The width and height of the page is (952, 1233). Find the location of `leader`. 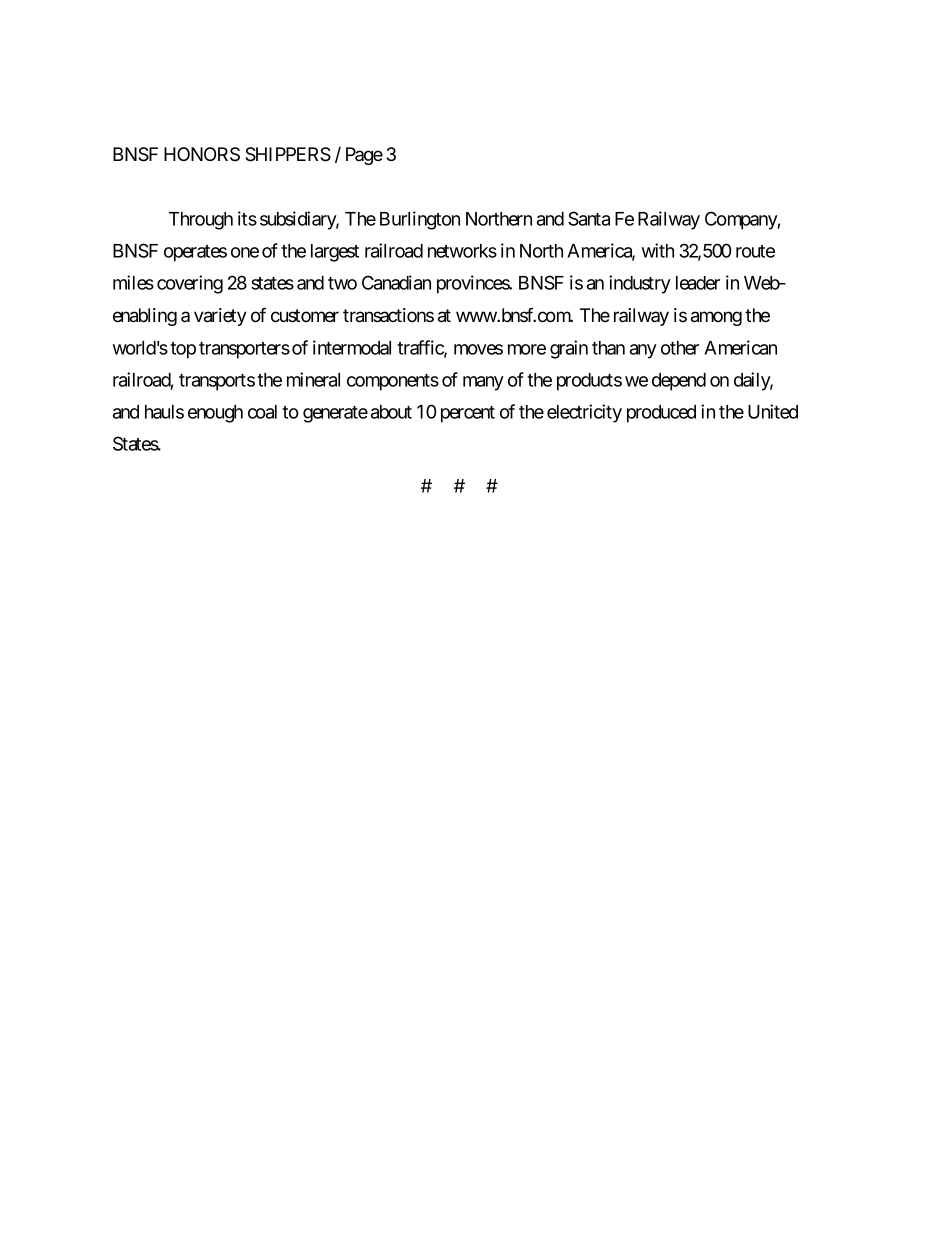

leader is located at coordinates (698, 283).
